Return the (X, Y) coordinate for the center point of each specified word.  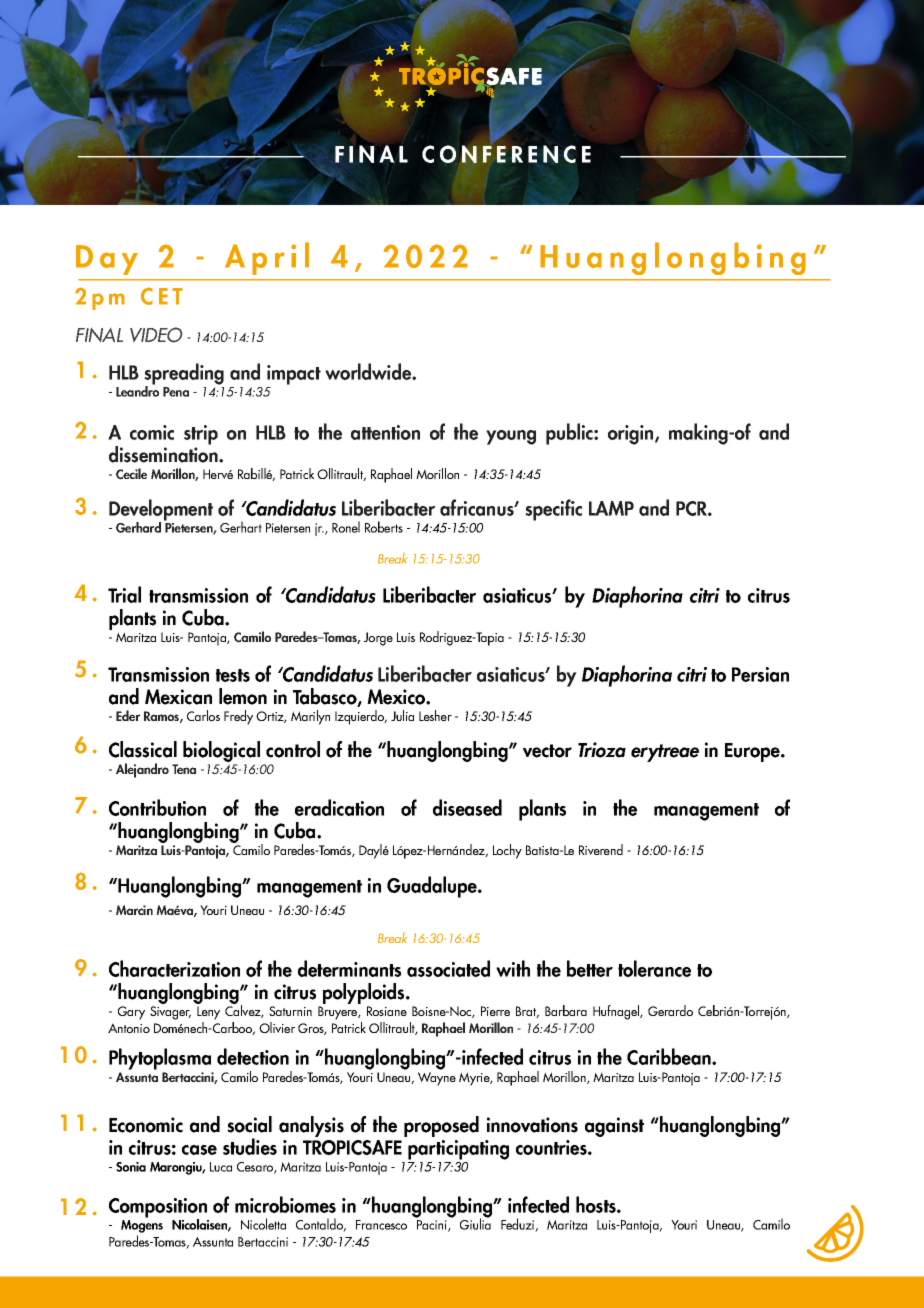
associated (448, 968)
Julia (402, 715)
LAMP (611, 508)
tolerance (654, 968)
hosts (597, 1204)
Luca (221, 1167)
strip (201, 435)
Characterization (174, 968)
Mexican (178, 697)
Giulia (475, 1223)
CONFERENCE (506, 154)
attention (385, 432)
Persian (760, 674)
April (267, 258)
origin (632, 435)
